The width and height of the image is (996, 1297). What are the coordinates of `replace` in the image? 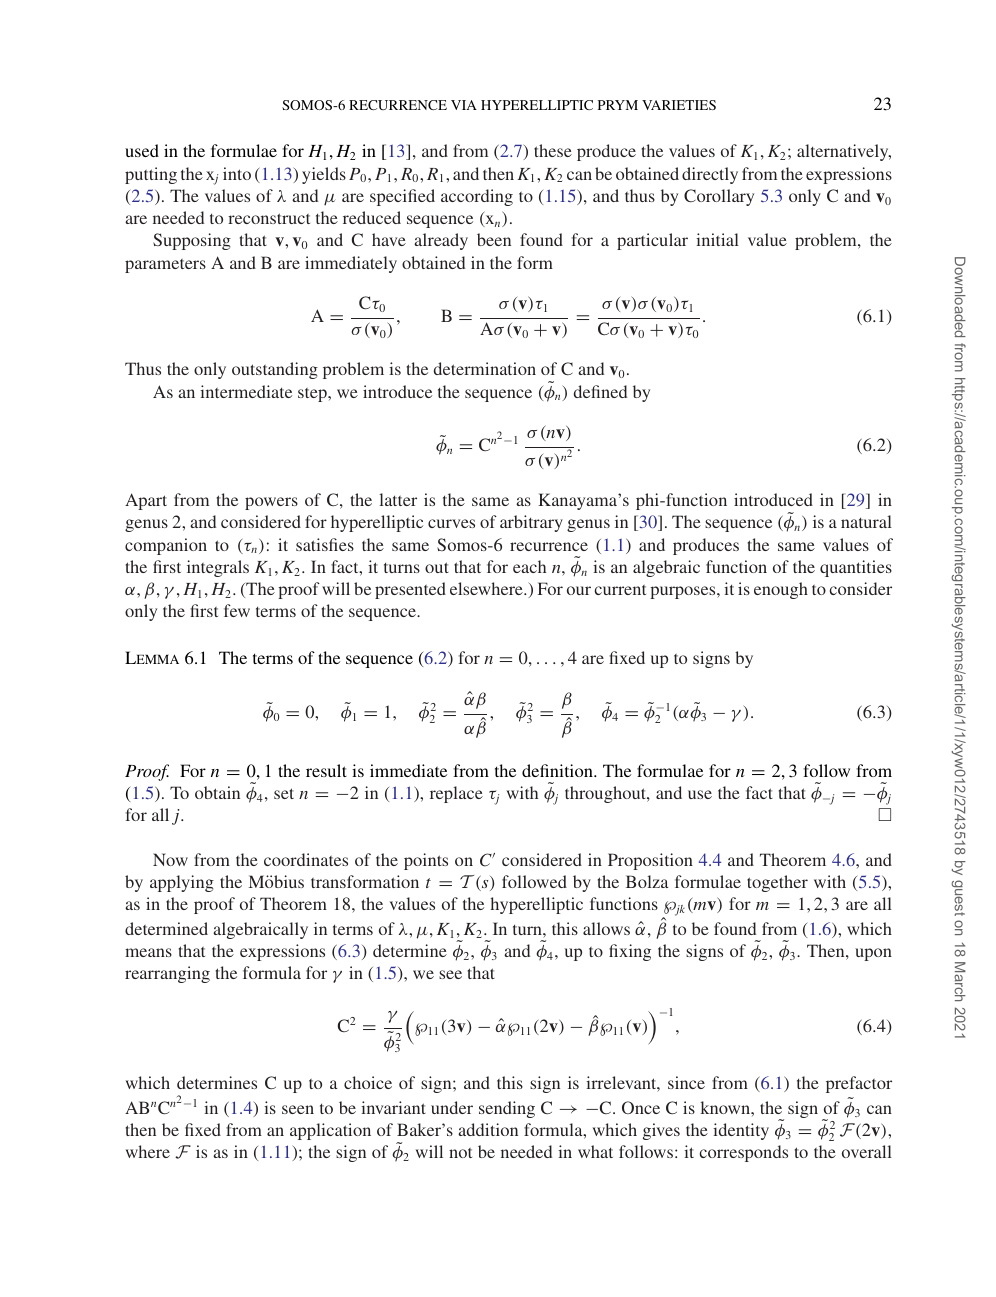 It's located at (456, 794).
